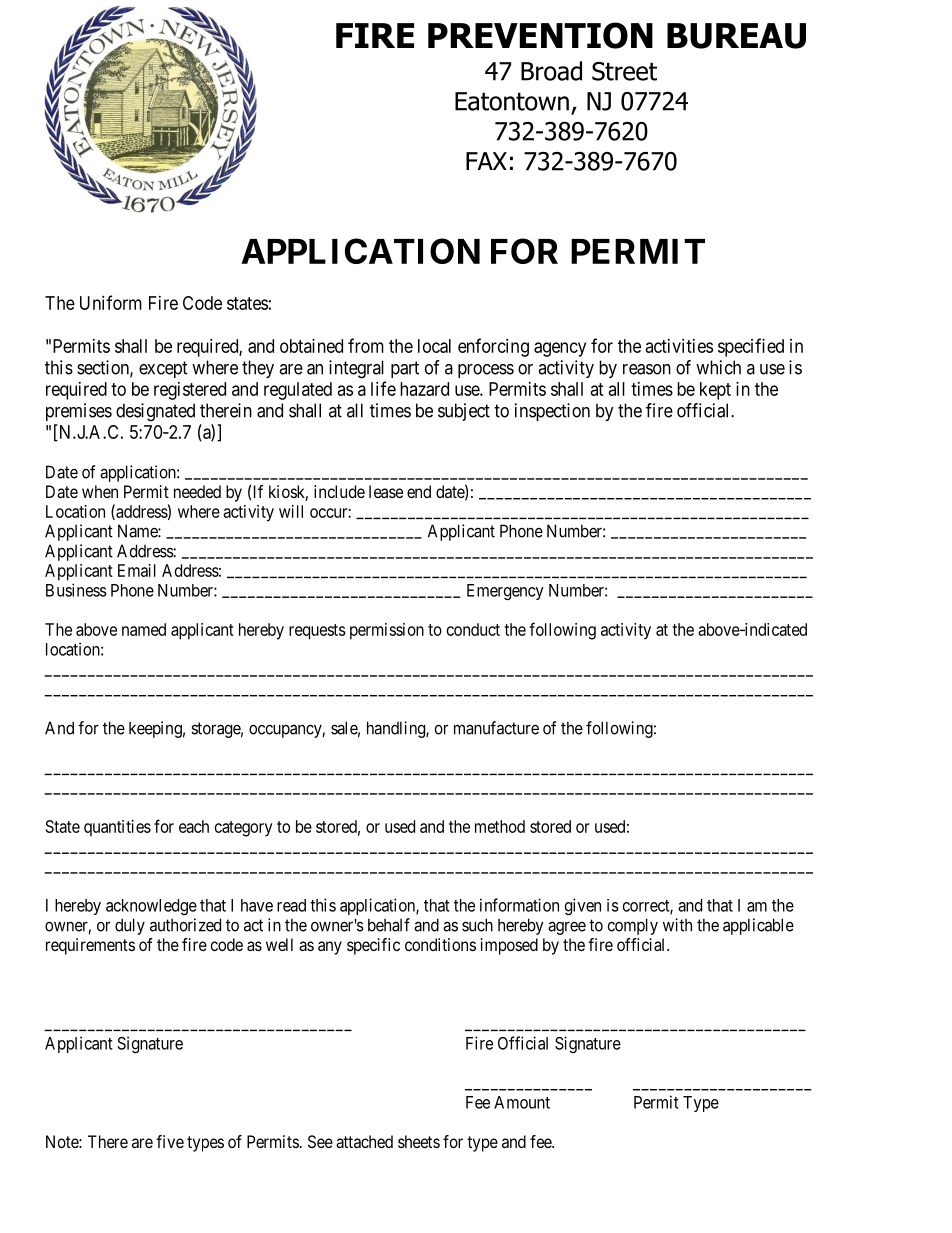 This screenshot has width=952, height=1233. What do you see at coordinates (170, 1141) in the screenshot?
I see `five` at bounding box center [170, 1141].
